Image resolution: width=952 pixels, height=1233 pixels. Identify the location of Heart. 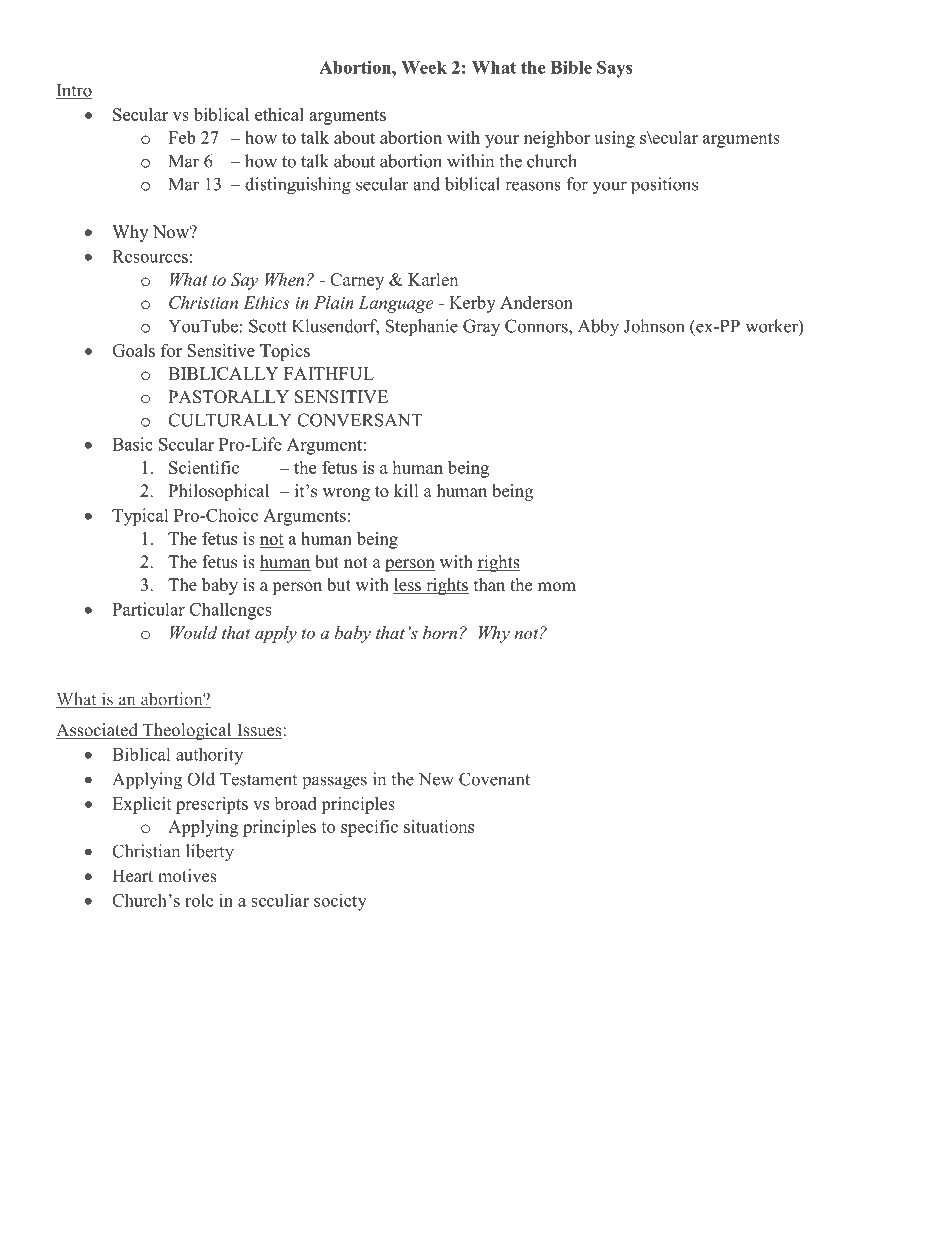
(132, 875).
